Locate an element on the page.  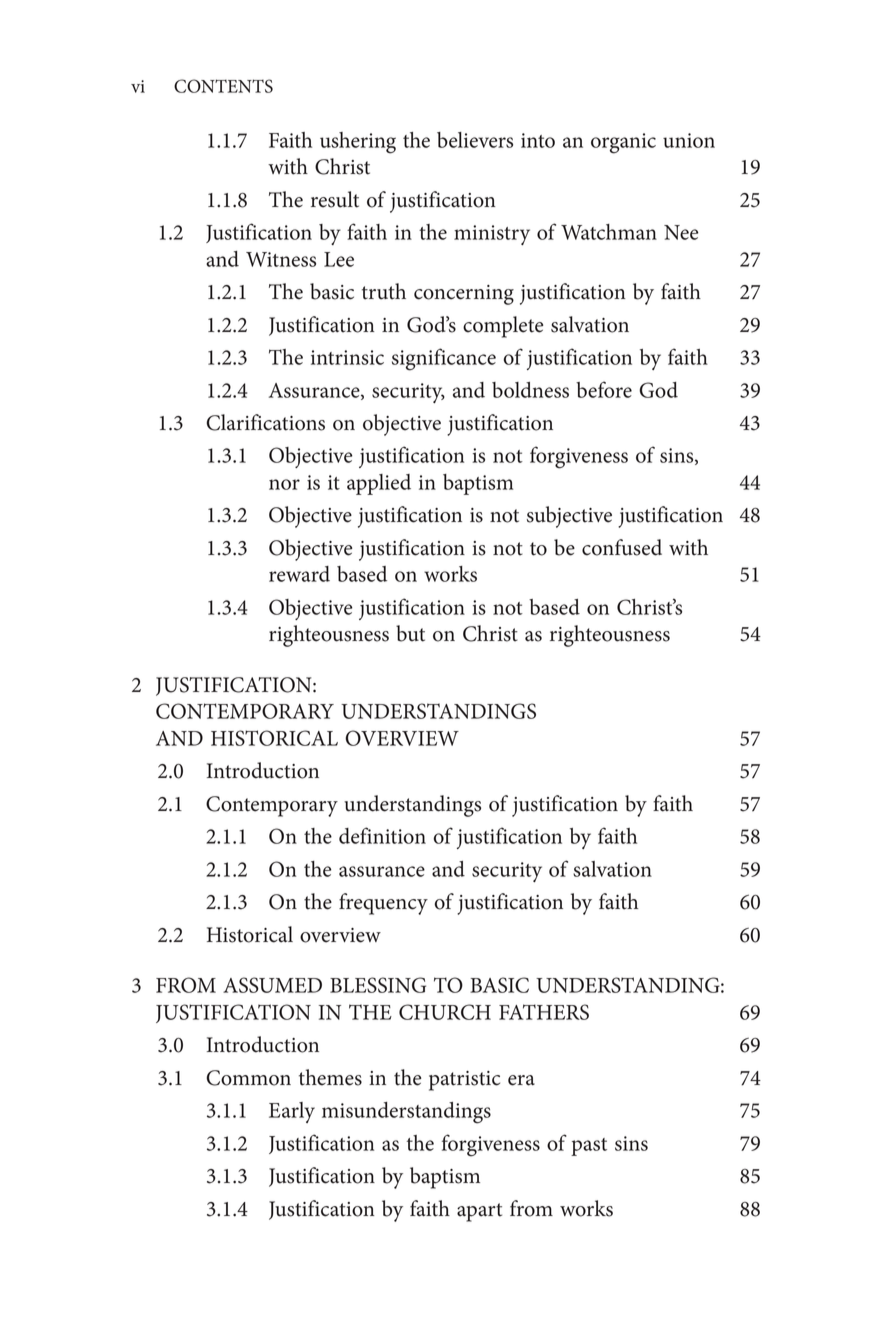
frequency is located at coordinates (383, 904).
